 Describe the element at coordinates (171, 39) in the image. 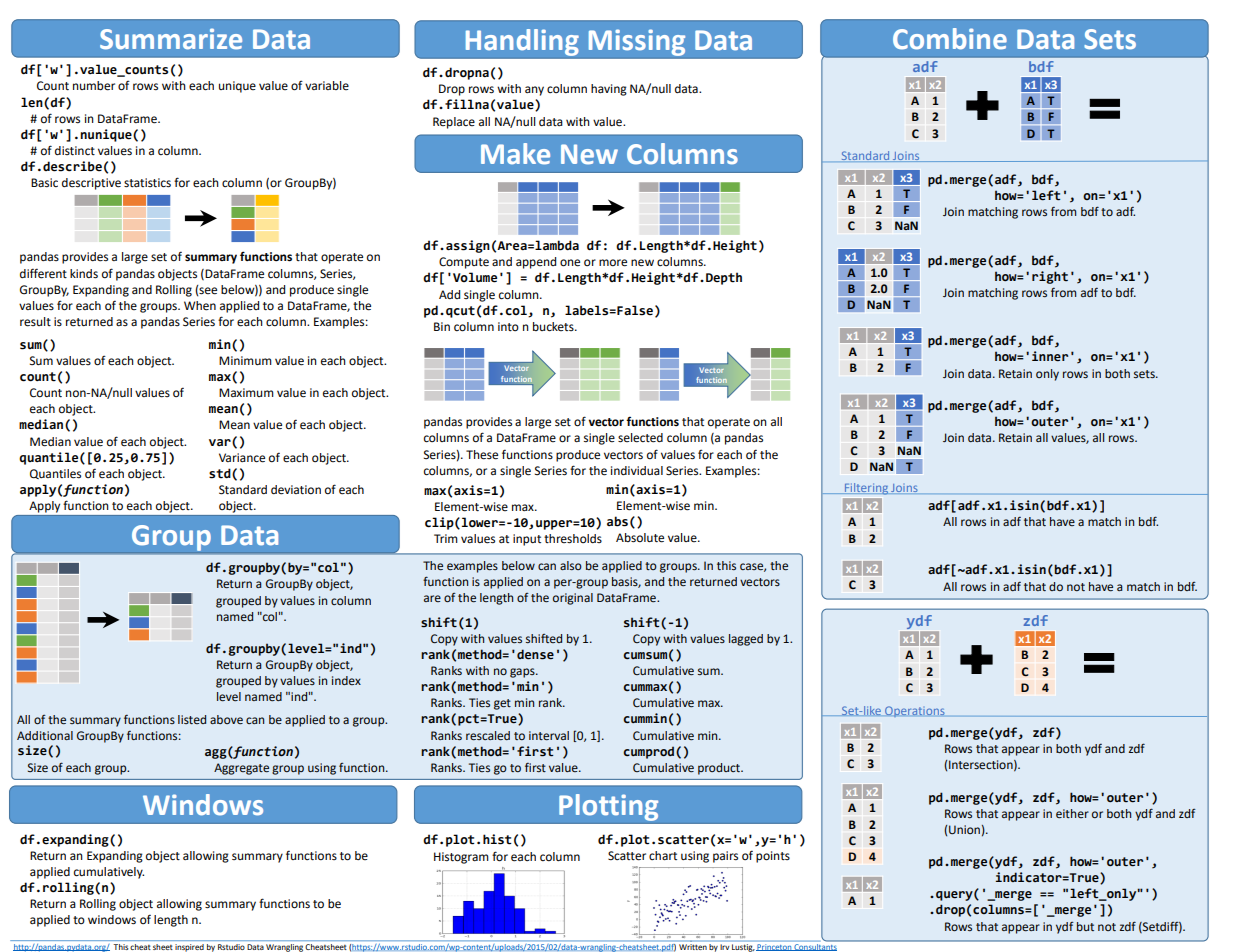

I see `Summarize` at that location.
